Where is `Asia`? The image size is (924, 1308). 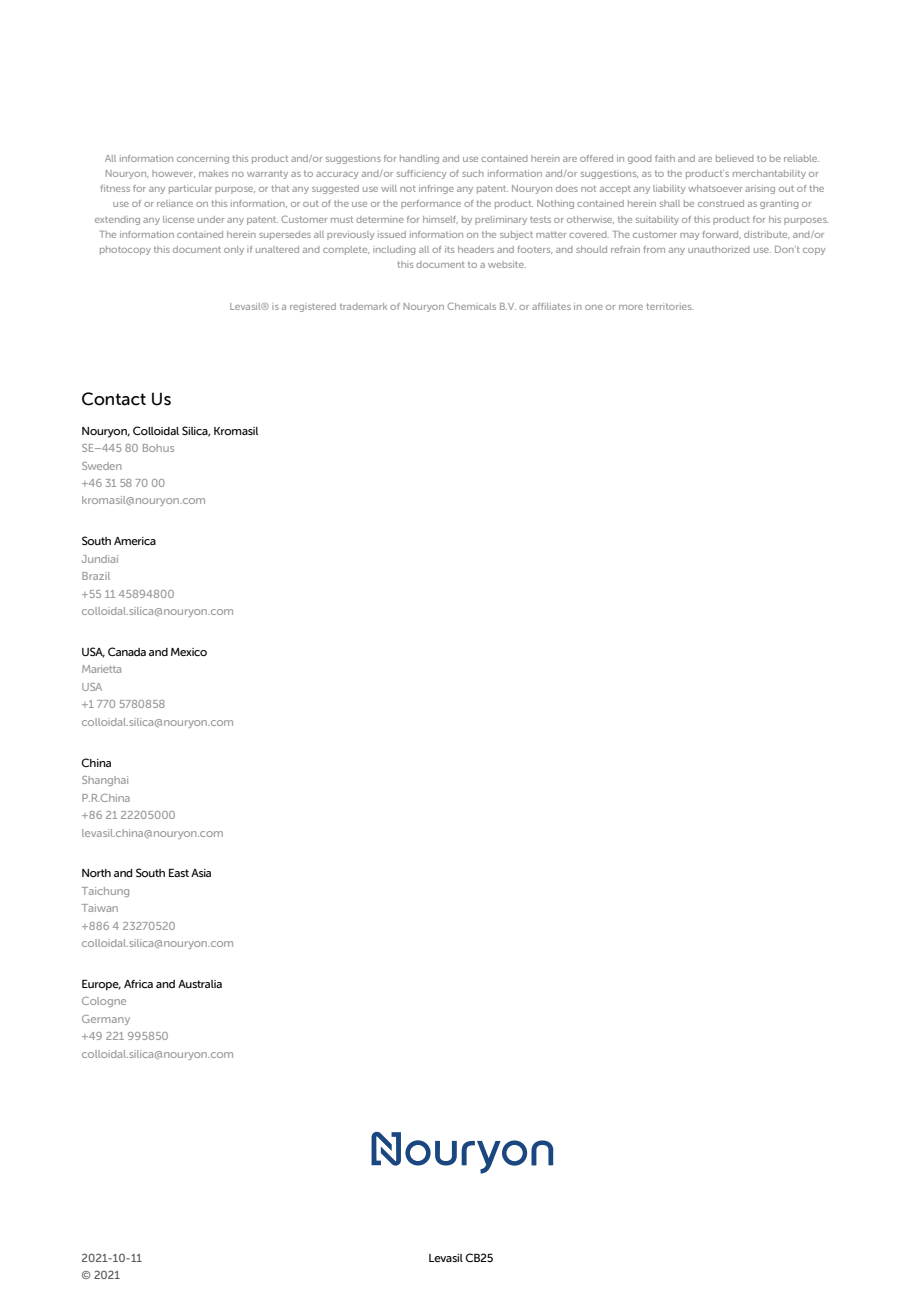 Asia is located at coordinates (201, 873).
